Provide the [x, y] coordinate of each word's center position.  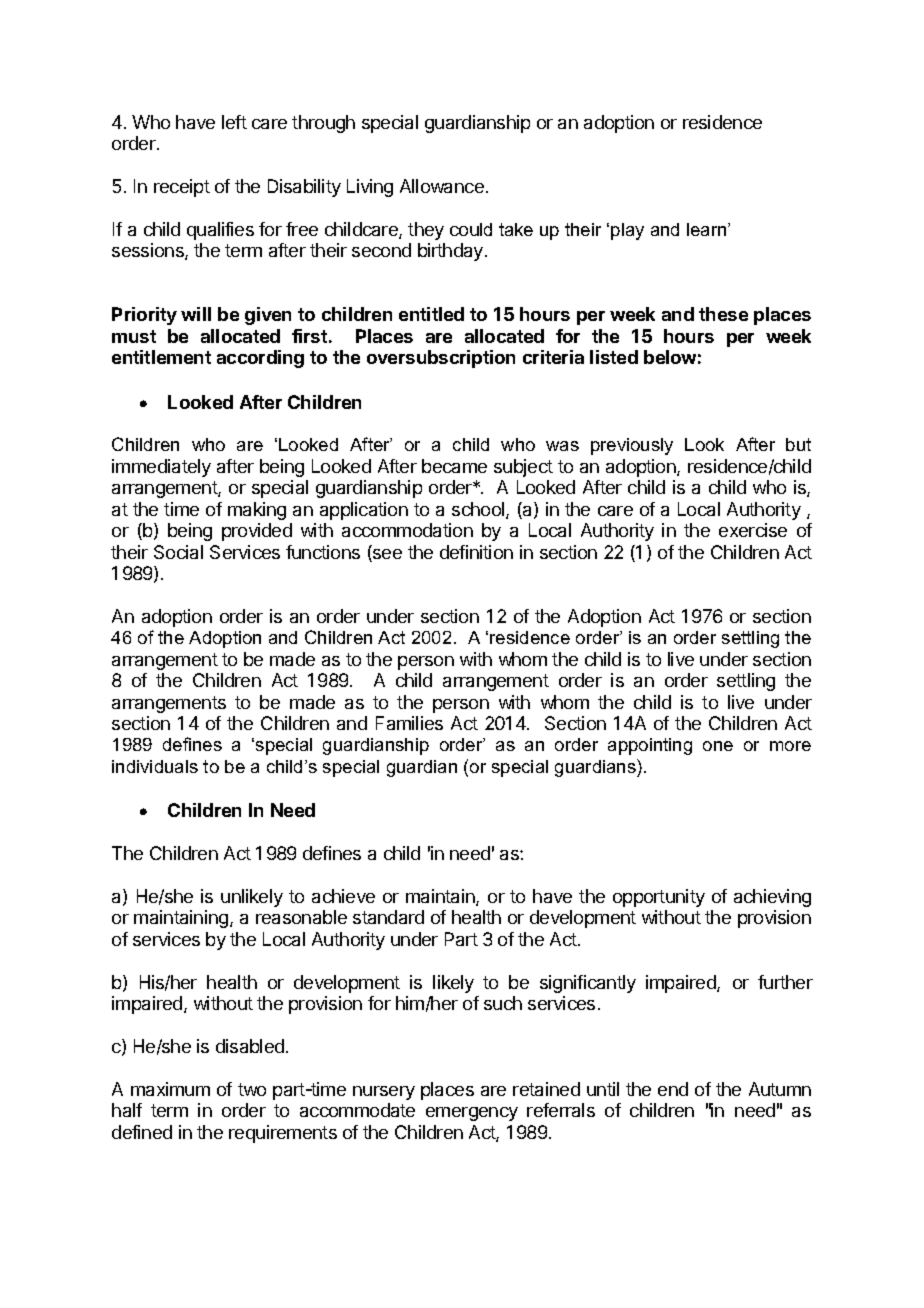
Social [178, 552]
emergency [472, 1114]
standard [388, 917]
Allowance [442, 186]
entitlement [161, 357]
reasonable [301, 917]
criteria [553, 357]
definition [476, 552]
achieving [772, 898]
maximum [170, 1089]
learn [708, 229]
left [234, 122]
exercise [753, 530]
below [670, 357]
